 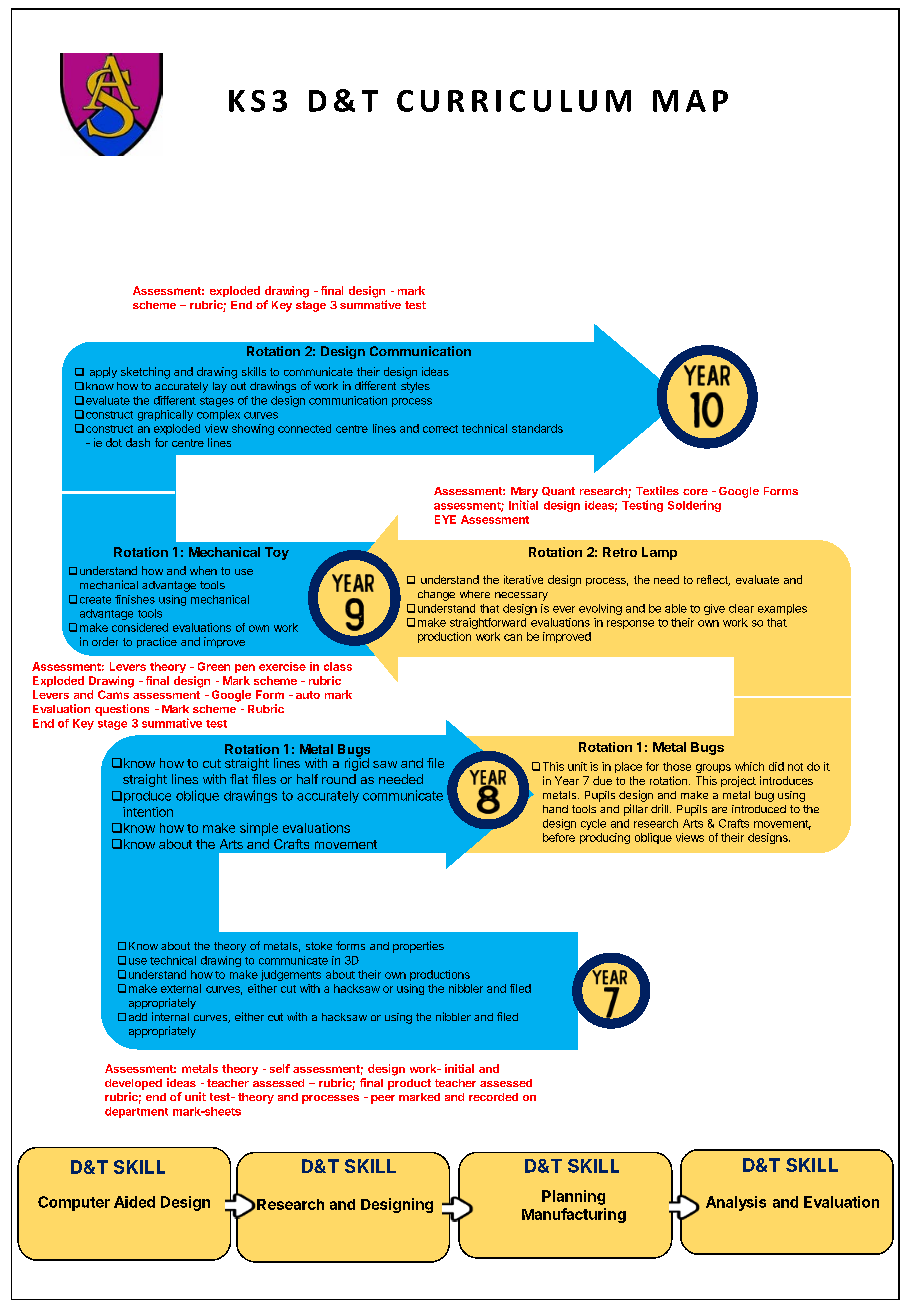 I want to click on CURRICULUM, so click(x=514, y=101).
